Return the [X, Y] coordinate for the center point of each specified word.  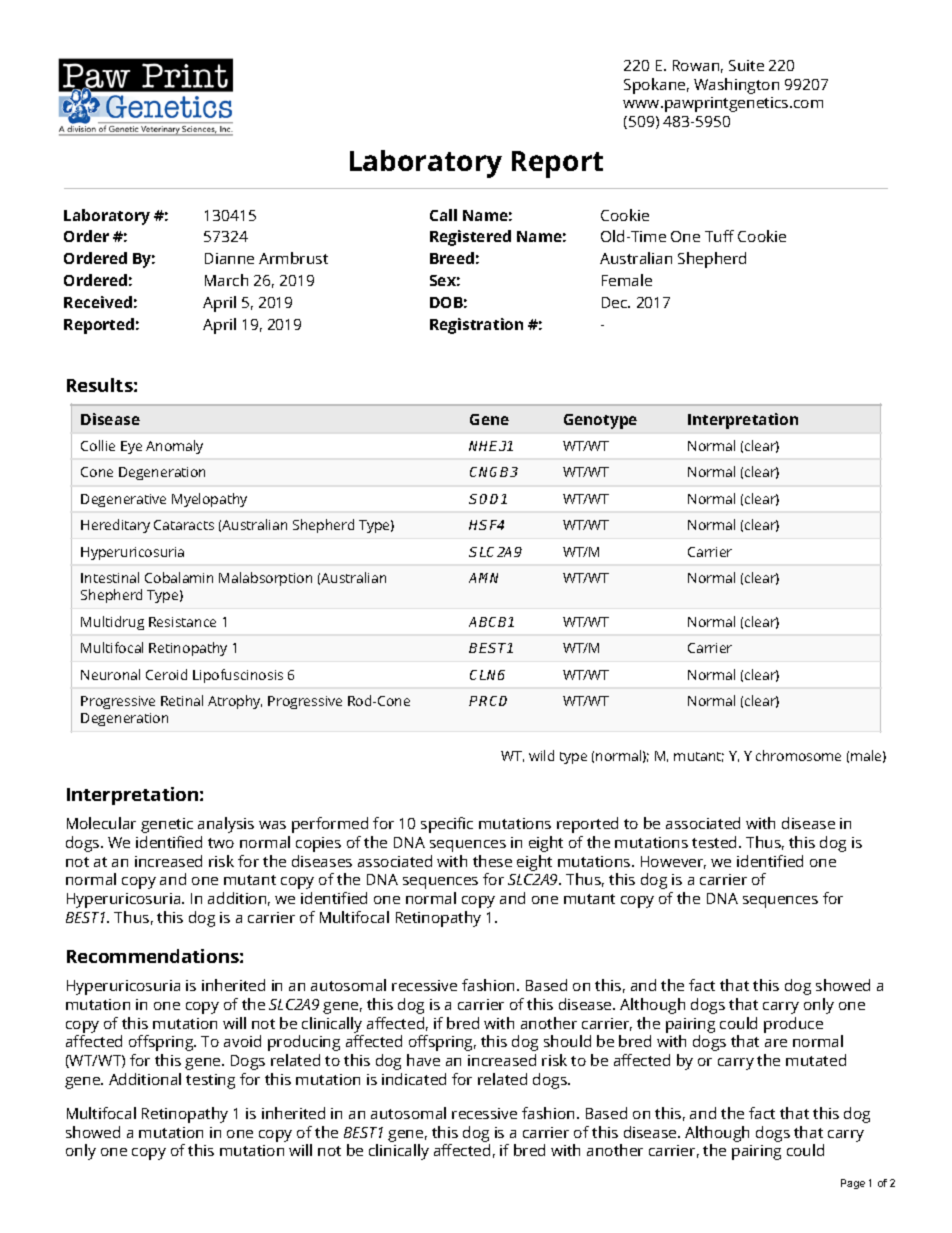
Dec [616, 302]
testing [210, 1081]
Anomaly [174, 447]
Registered [470, 238]
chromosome [798, 755]
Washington [736, 86]
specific [447, 825]
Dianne [229, 258]
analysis [226, 825]
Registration [476, 326]
